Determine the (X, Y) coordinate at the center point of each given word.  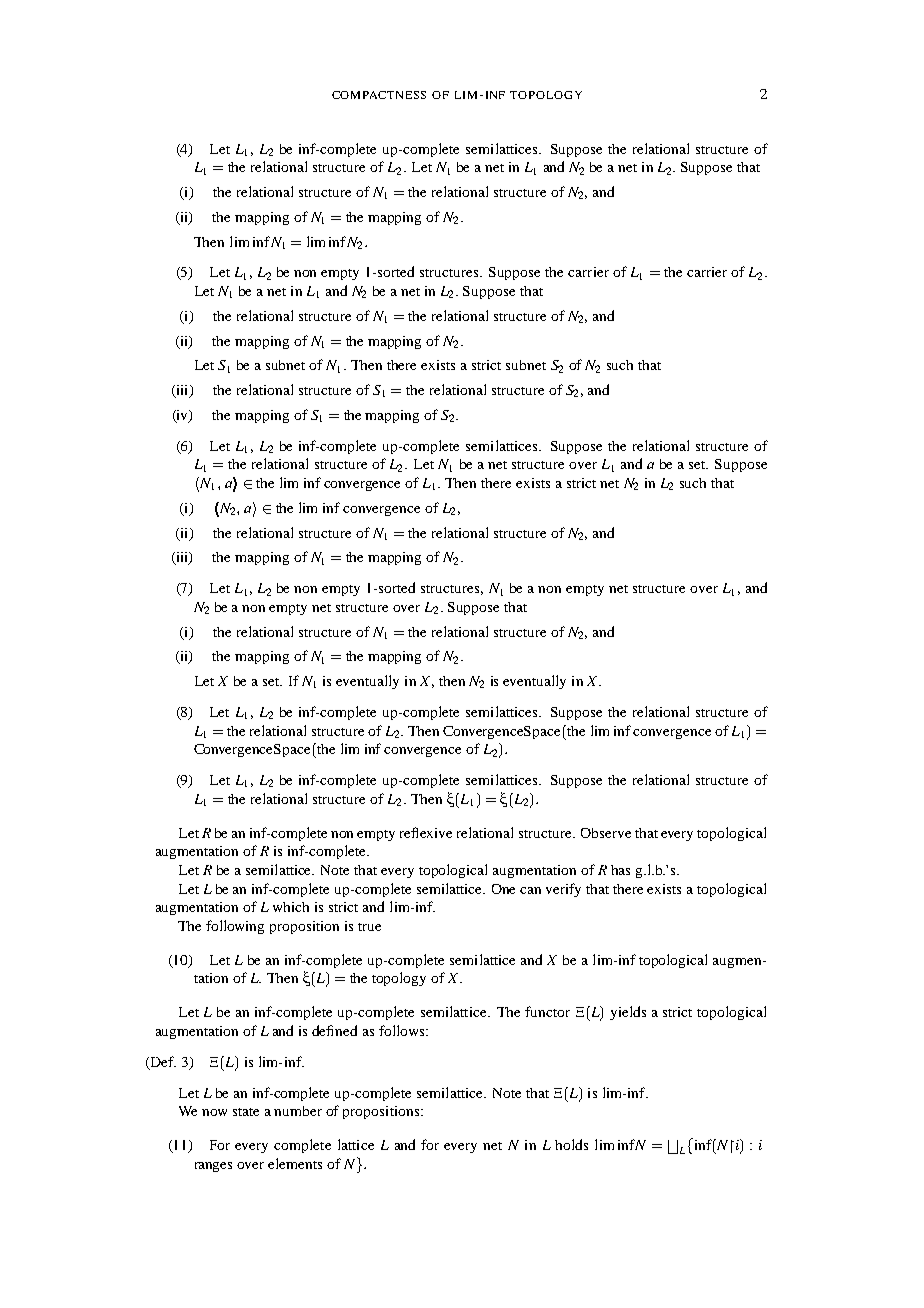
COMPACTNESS (379, 95)
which (291, 907)
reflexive (426, 832)
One (503, 889)
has (620, 870)
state (246, 1112)
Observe (606, 833)
